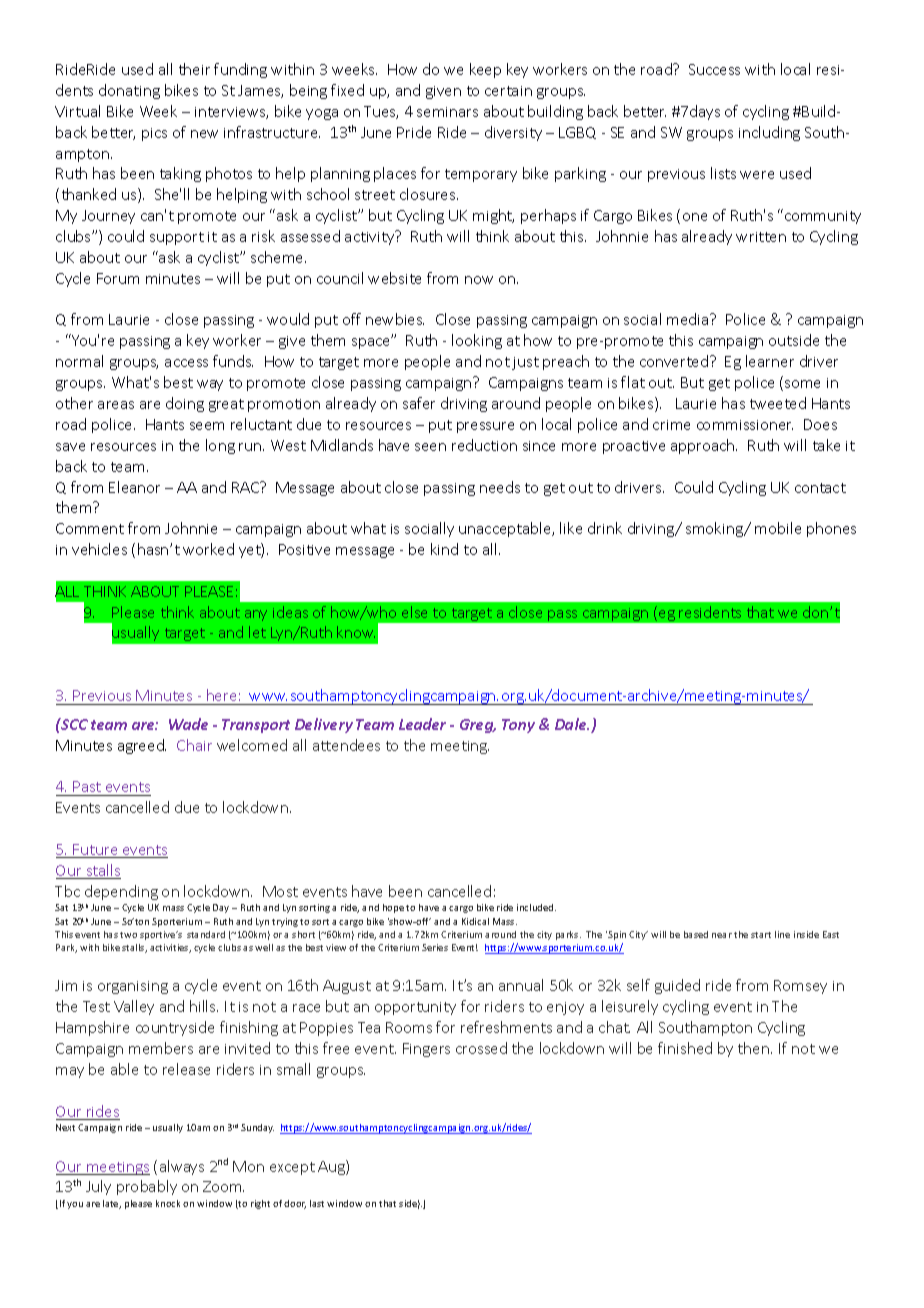  Describe the element at coordinates (444, 549) in the image. I see `kind` at that location.
